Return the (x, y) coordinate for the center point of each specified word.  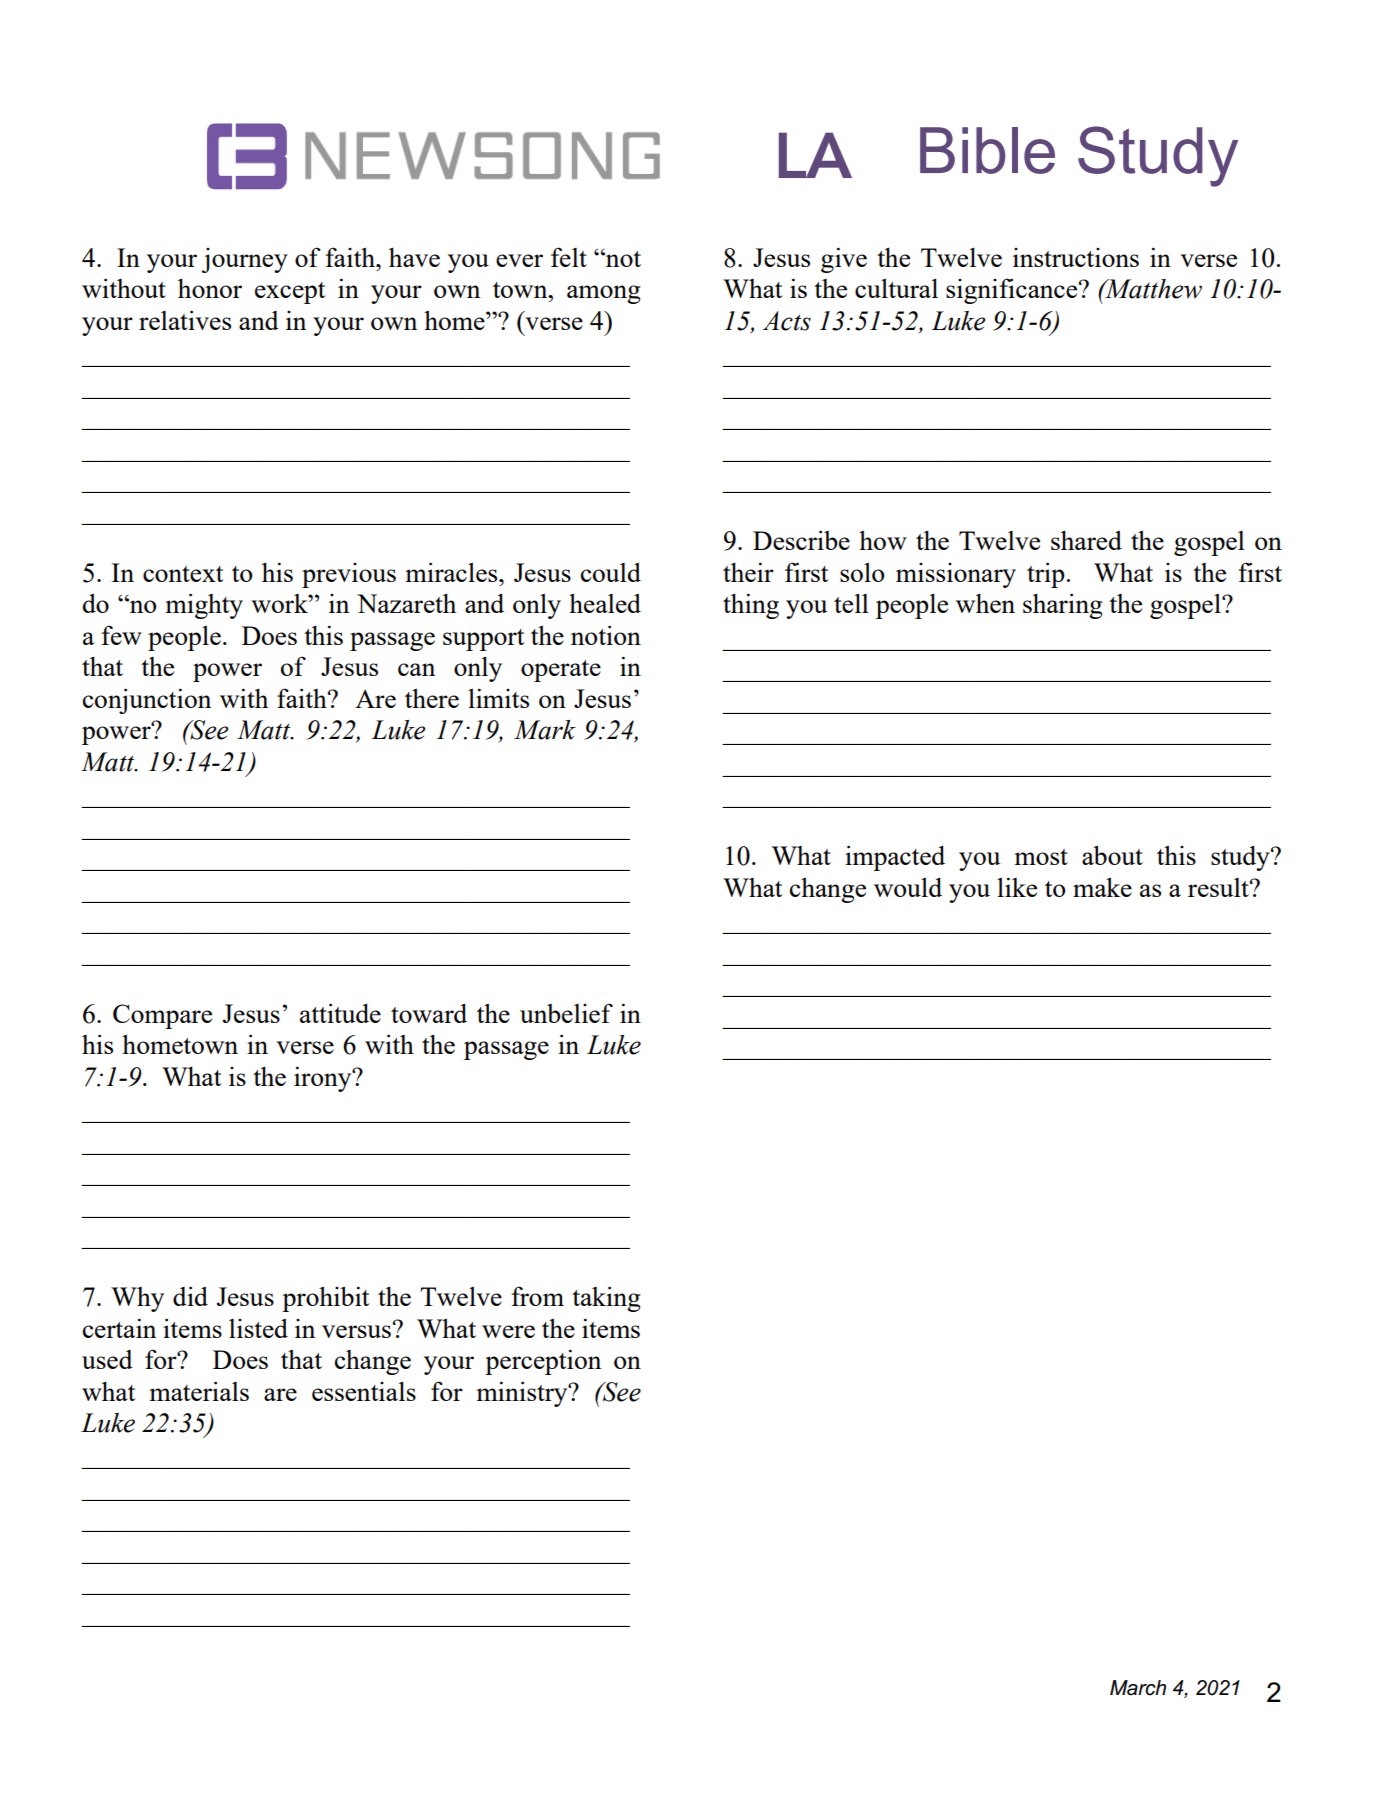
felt (569, 257)
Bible (987, 150)
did (190, 1296)
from (538, 1296)
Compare (162, 1016)
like (1017, 887)
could (611, 572)
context (183, 574)
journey (245, 260)
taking (606, 1299)
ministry (523, 1394)
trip (1046, 575)
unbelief (566, 1013)
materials (199, 1391)
